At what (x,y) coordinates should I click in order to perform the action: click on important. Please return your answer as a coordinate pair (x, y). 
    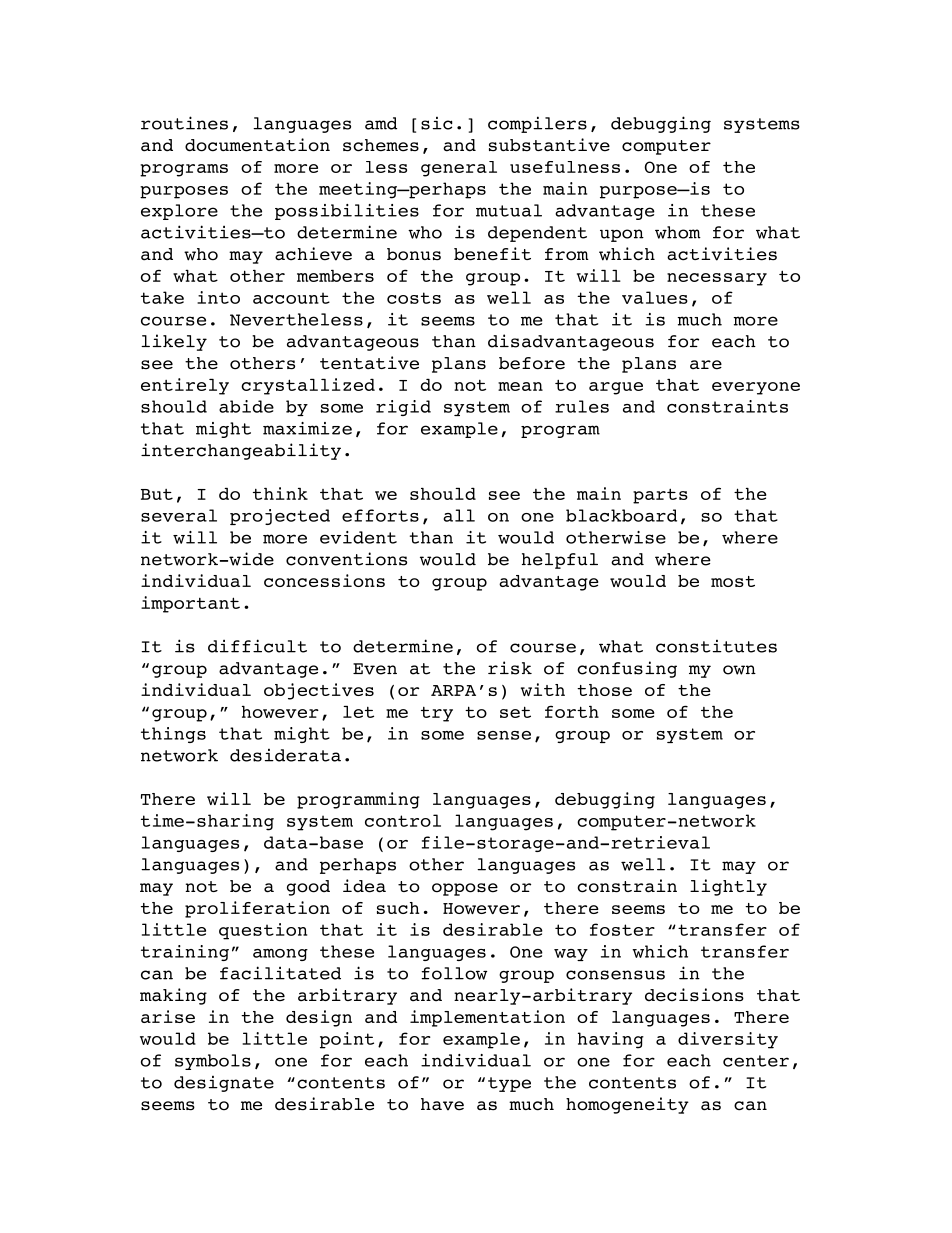
    Looking at the image, I should click on (190, 604).
